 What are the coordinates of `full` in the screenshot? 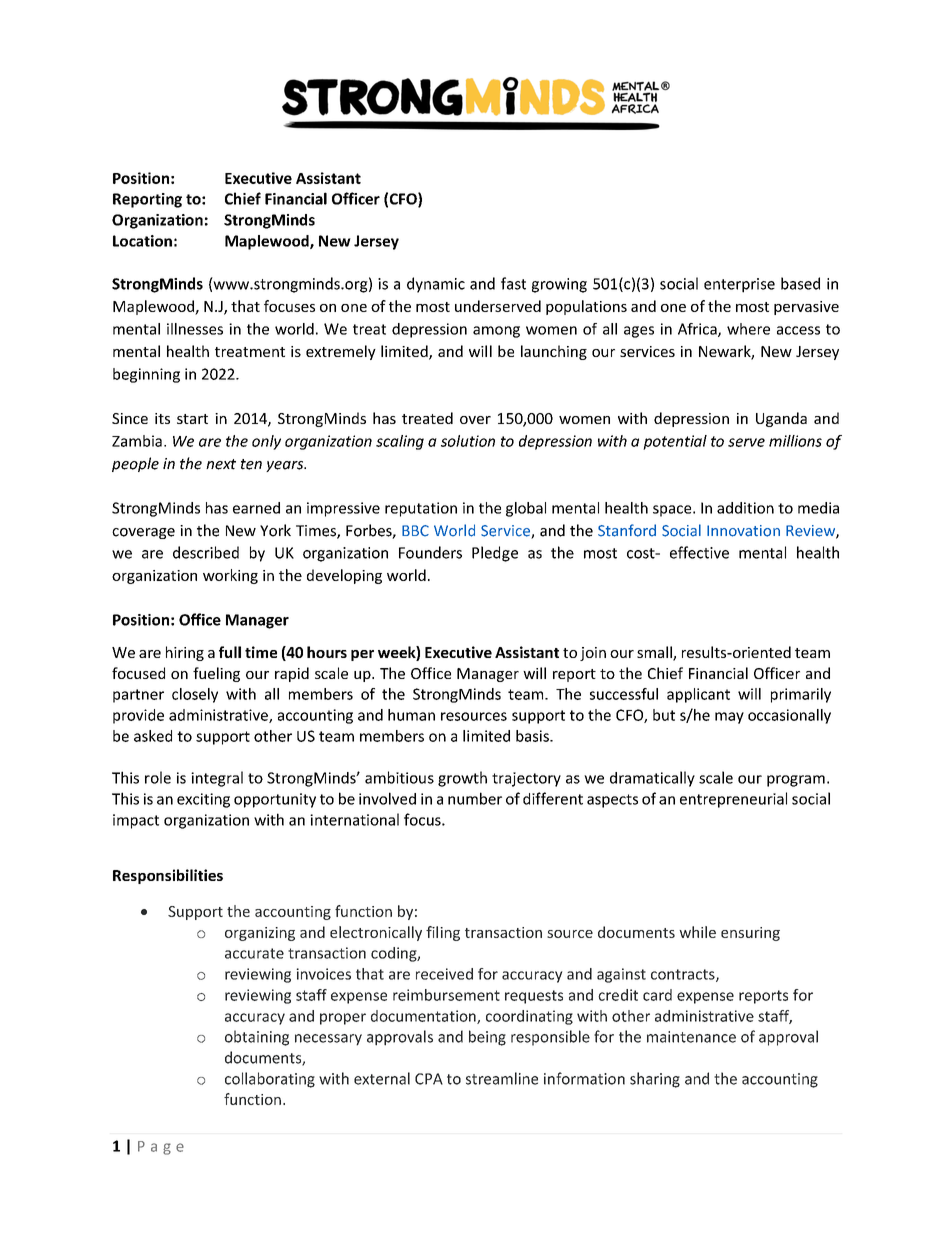 It's located at (230, 652).
